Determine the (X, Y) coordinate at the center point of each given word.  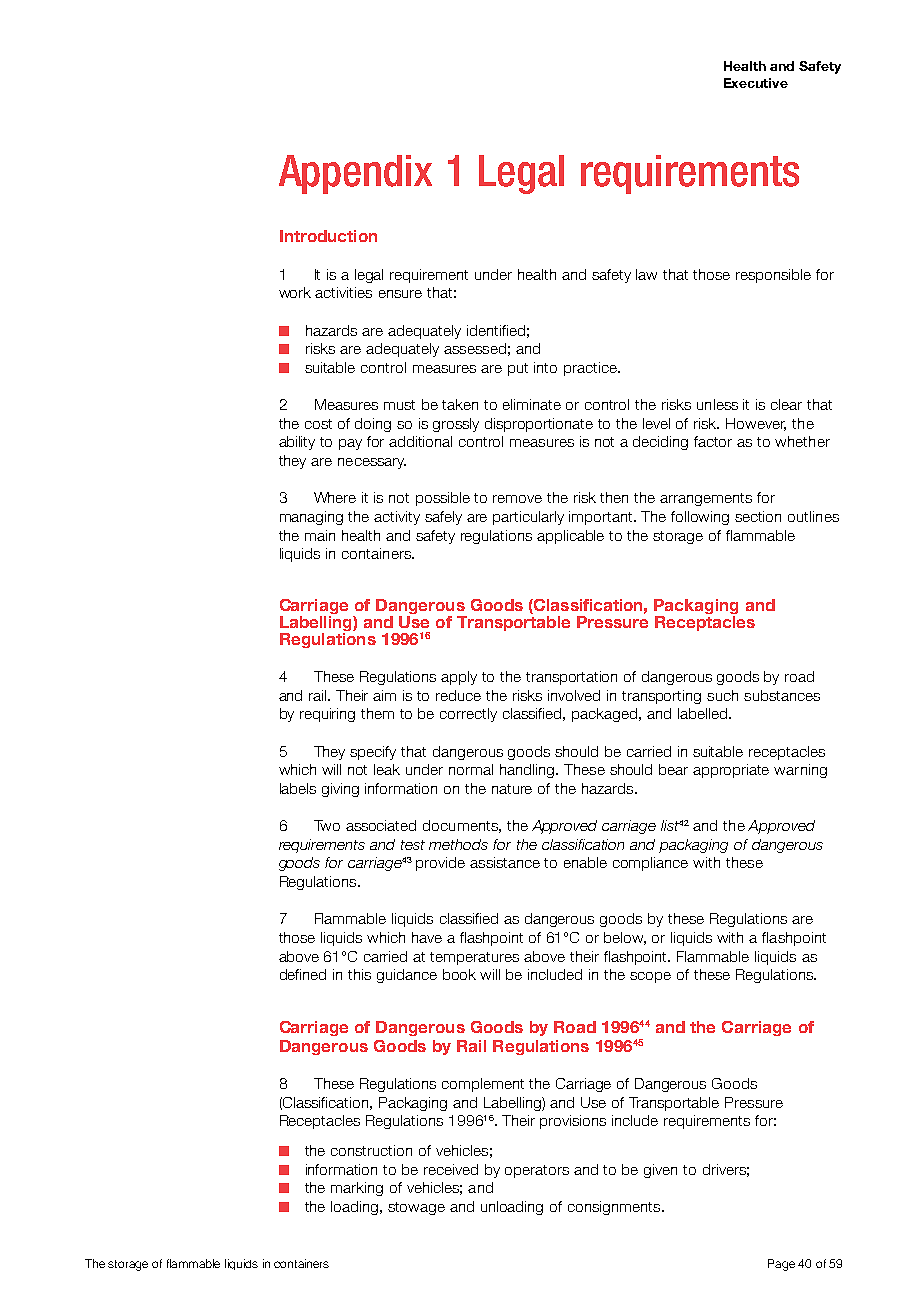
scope (650, 977)
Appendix (355, 174)
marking (357, 1189)
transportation (571, 678)
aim (384, 695)
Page (781, 1265)
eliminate (532, 404)
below (625, 938)
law (646, 274)
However (756, 424)
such (722, 695)
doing (373, 425)
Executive (756, 83)
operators (537, 1171)
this (359, 974)
